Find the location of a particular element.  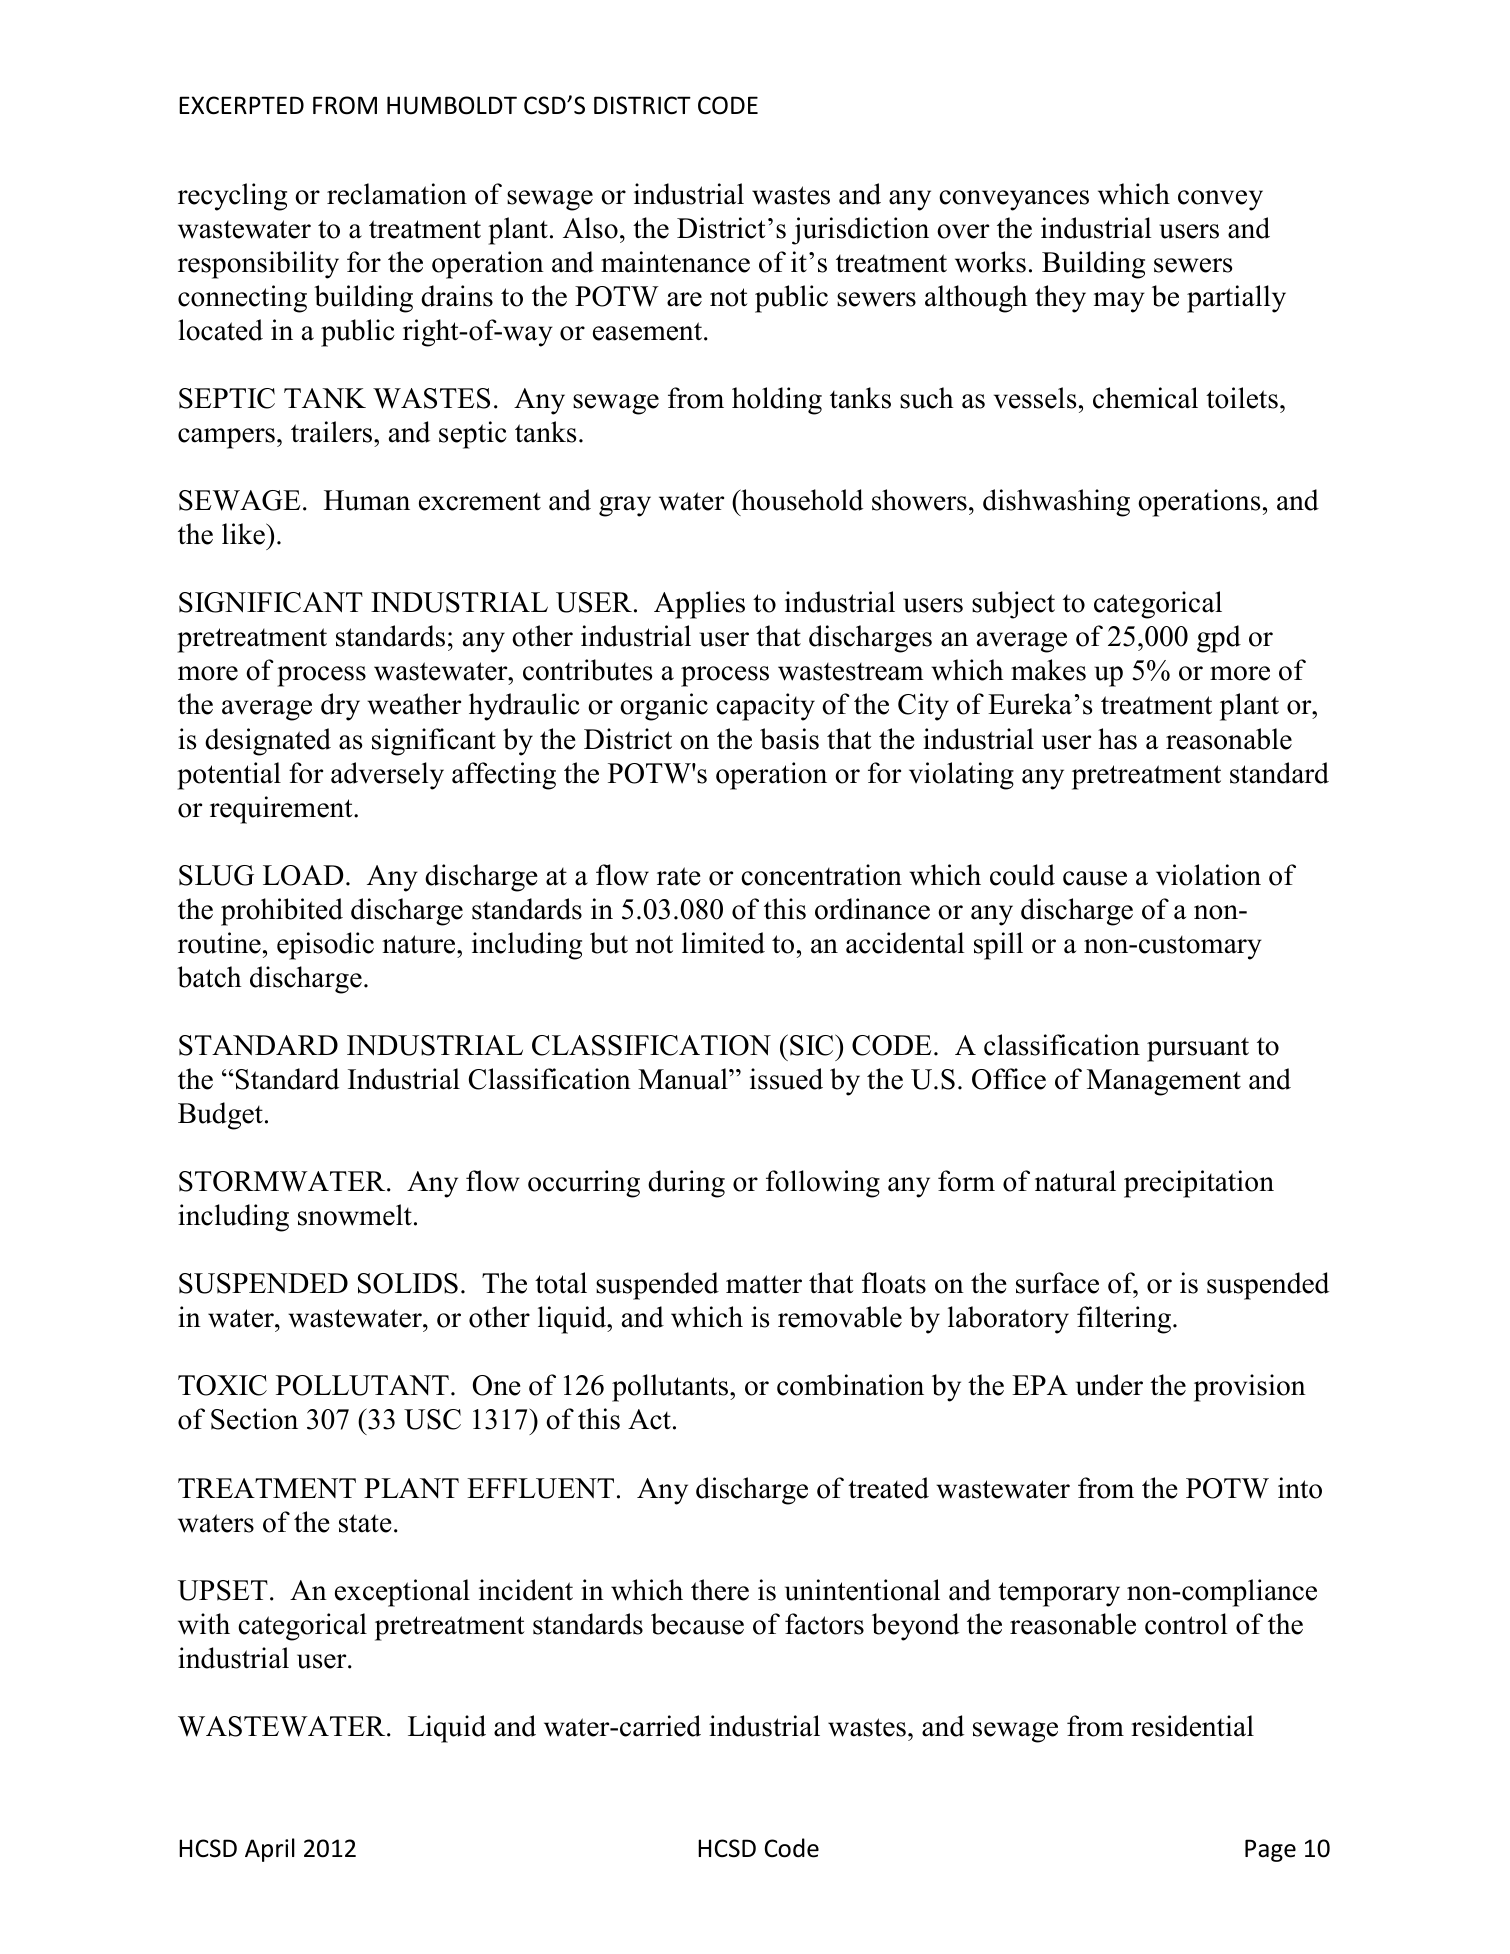

nature is located at coordinates (420, 944).
